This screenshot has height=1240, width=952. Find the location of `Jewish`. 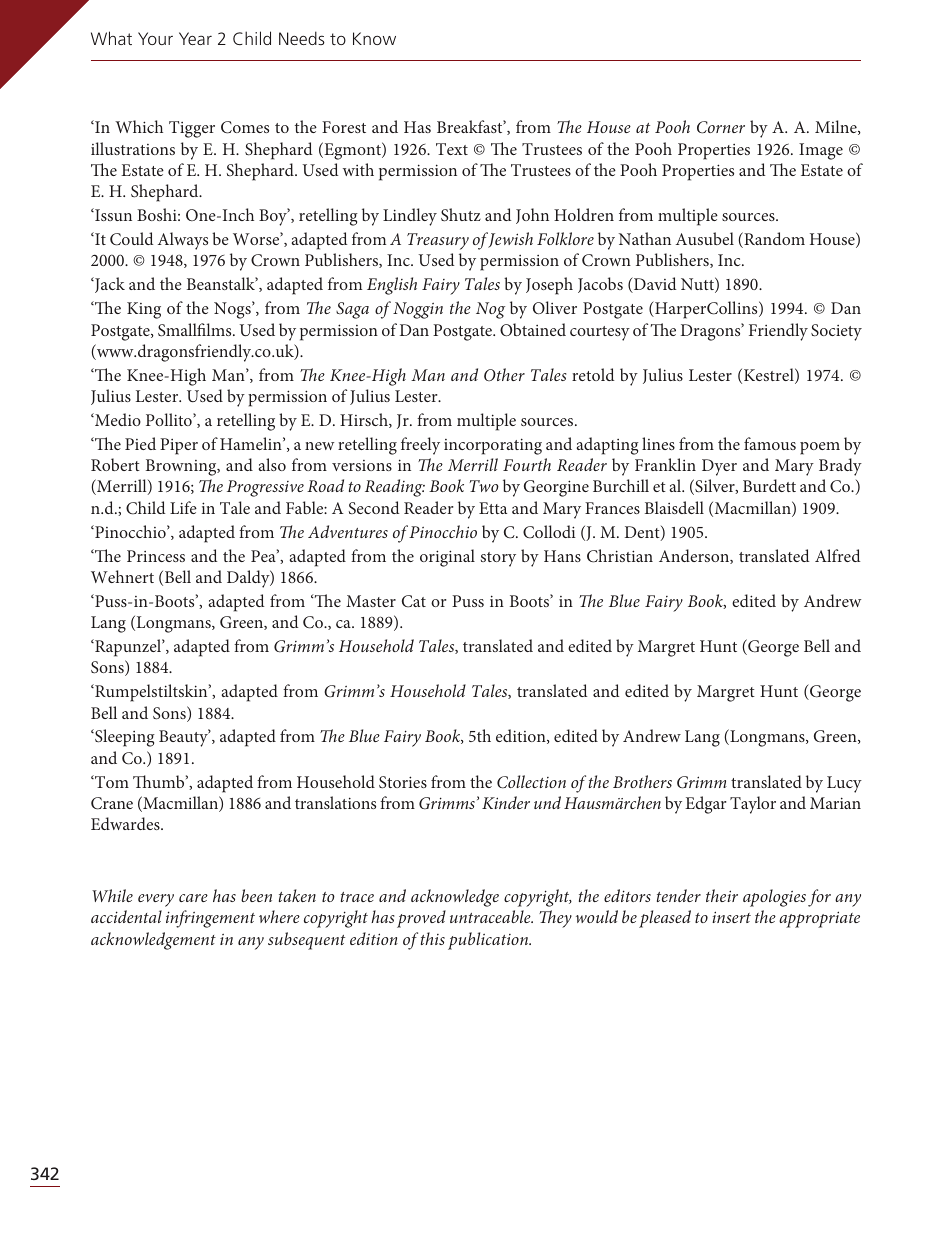

Jewish is located at coordinates (510, 240).
